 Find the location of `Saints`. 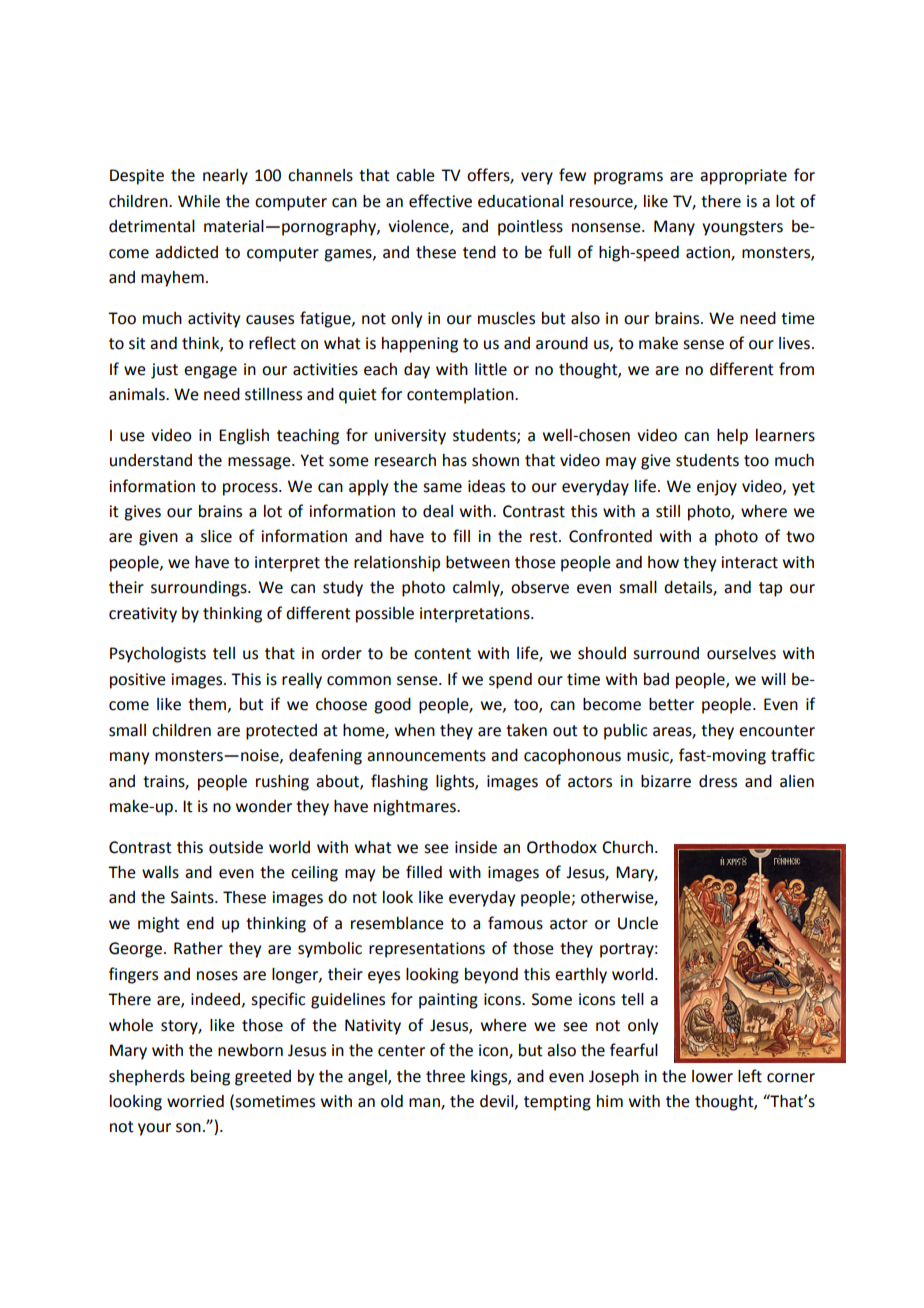

Saints is located at coordinates (193, 897).
